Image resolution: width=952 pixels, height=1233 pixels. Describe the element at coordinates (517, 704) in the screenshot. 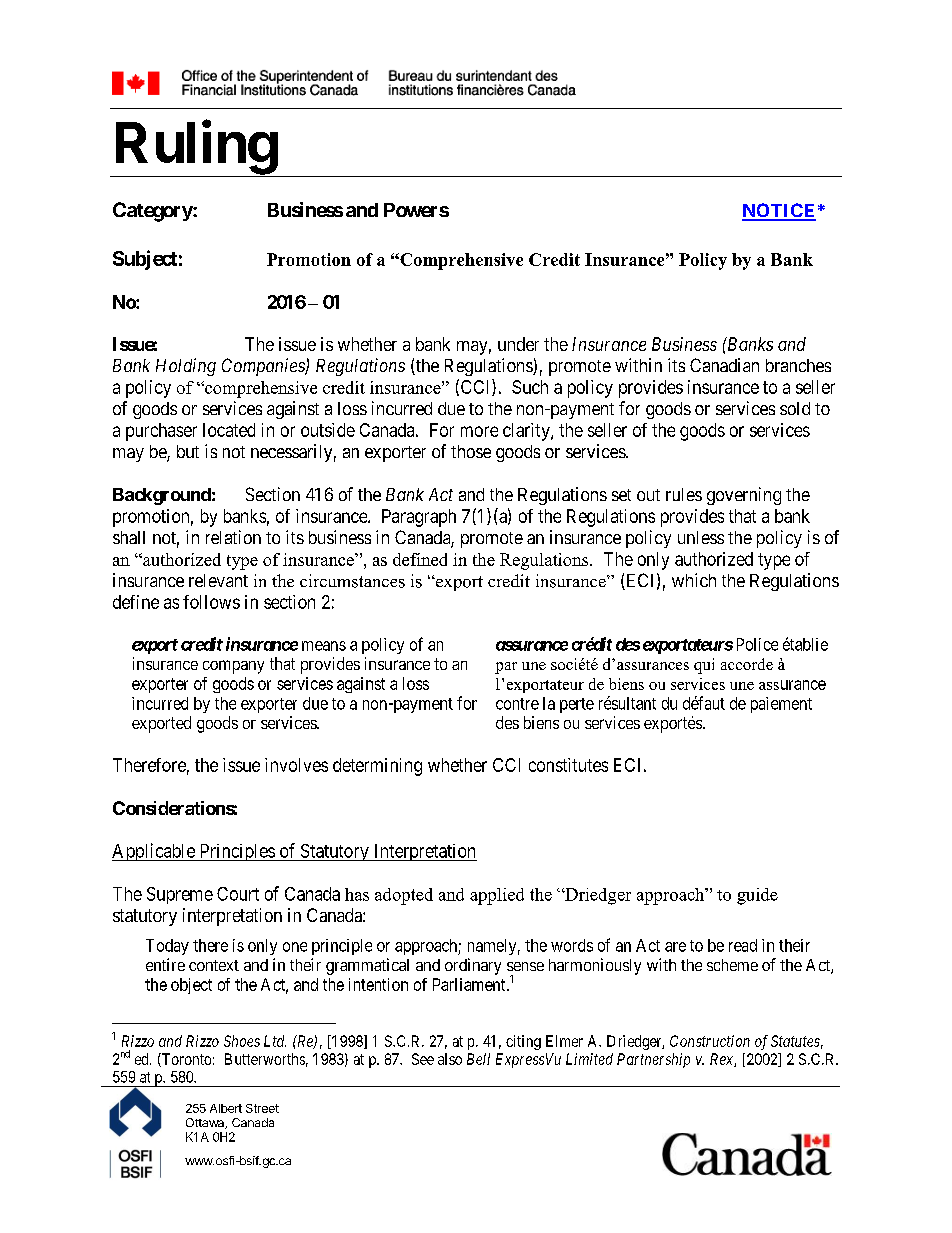

I see `contre` at that location.
